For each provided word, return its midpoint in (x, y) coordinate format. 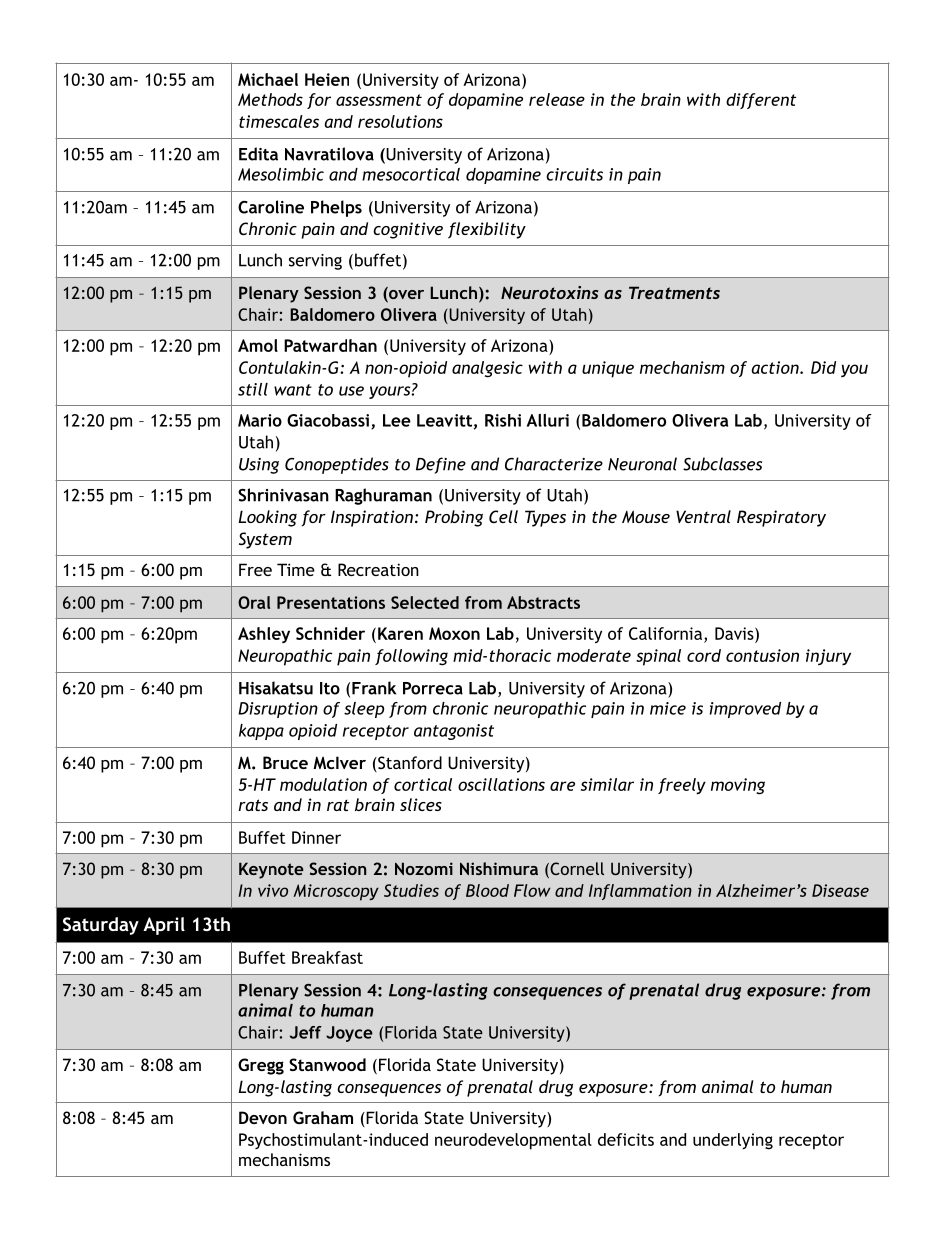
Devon (263, 1117)
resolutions (400, 121)
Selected (425, 602)
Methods (270, 99)
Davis (735, 633)
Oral (254, 602)
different (761, 101)
